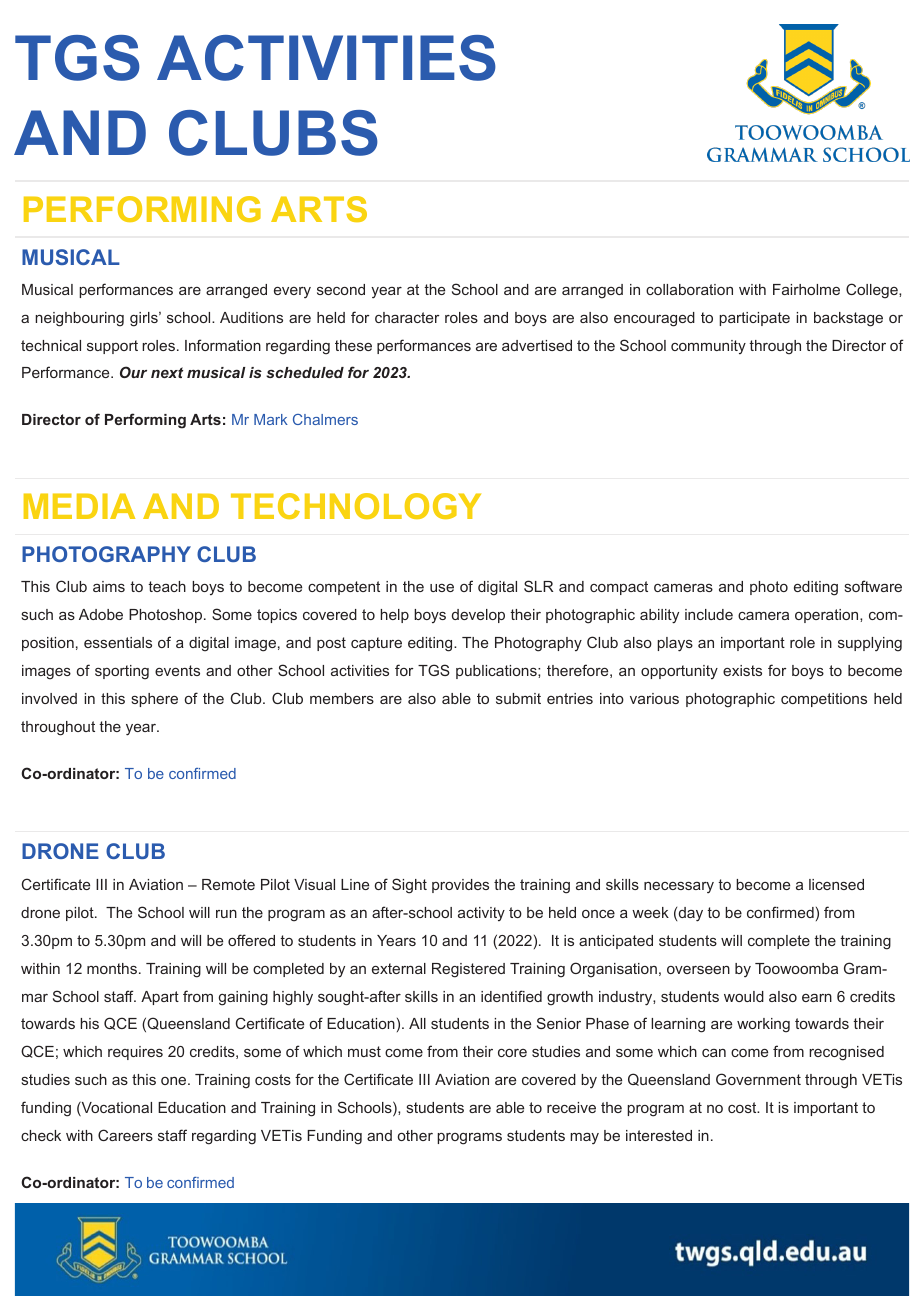 The height and width of the image is (1308, 924). I want to click on receive, so click(571, 1107).
